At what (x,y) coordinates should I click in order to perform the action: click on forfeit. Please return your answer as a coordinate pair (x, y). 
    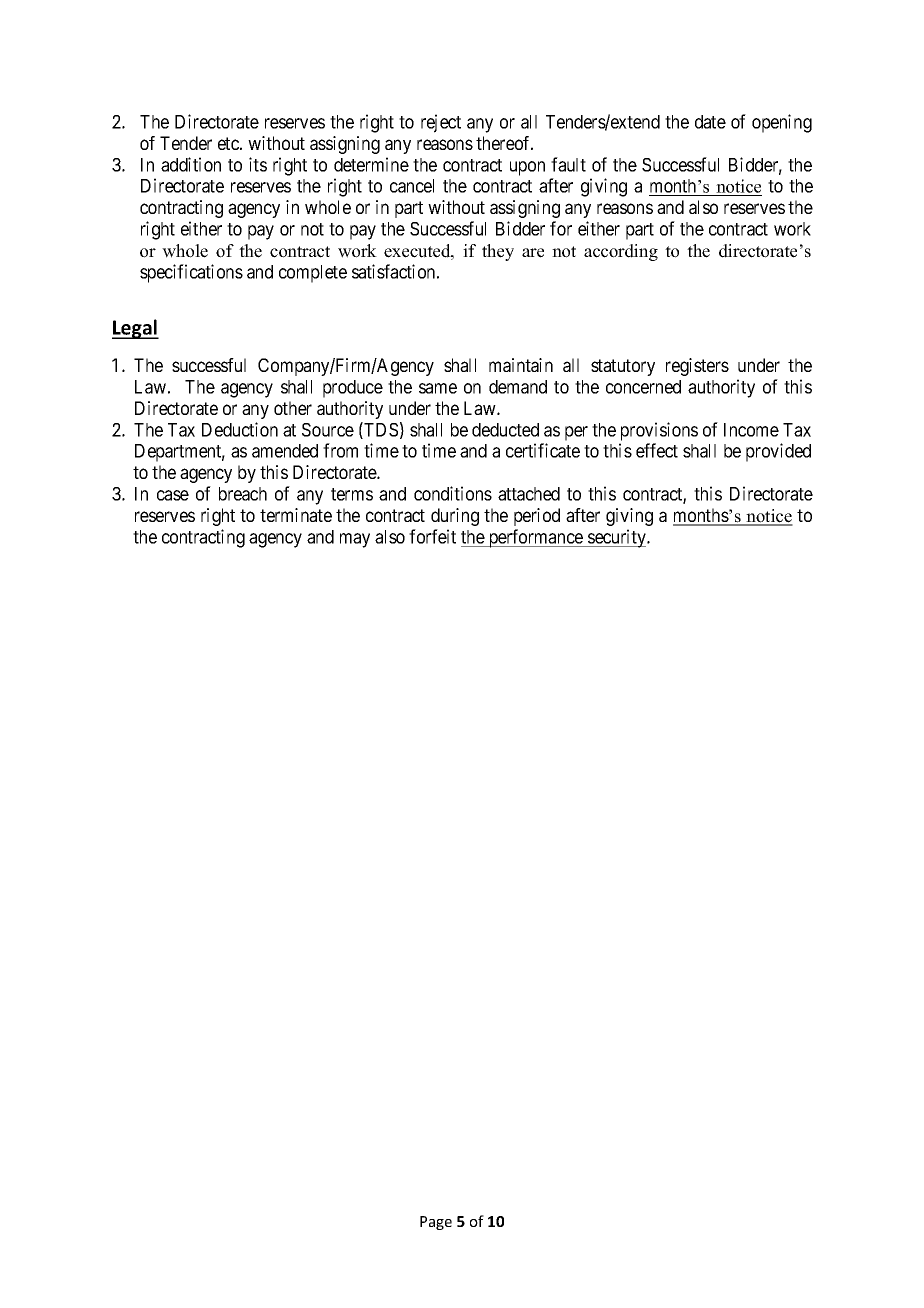
    Looking at the image, I should click on (432, 536).
